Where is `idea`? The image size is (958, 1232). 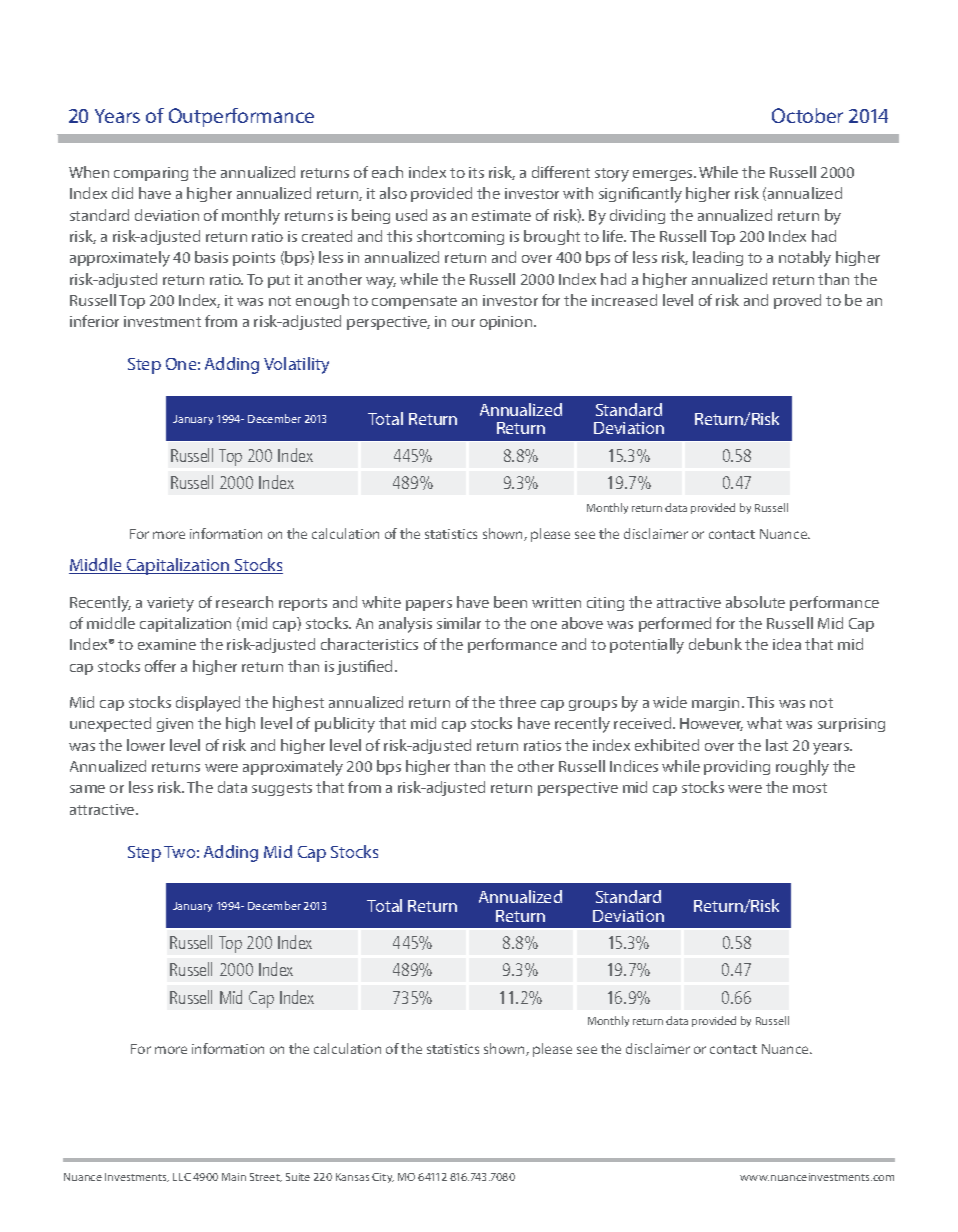 idea is located at coordinates (787, 644).
